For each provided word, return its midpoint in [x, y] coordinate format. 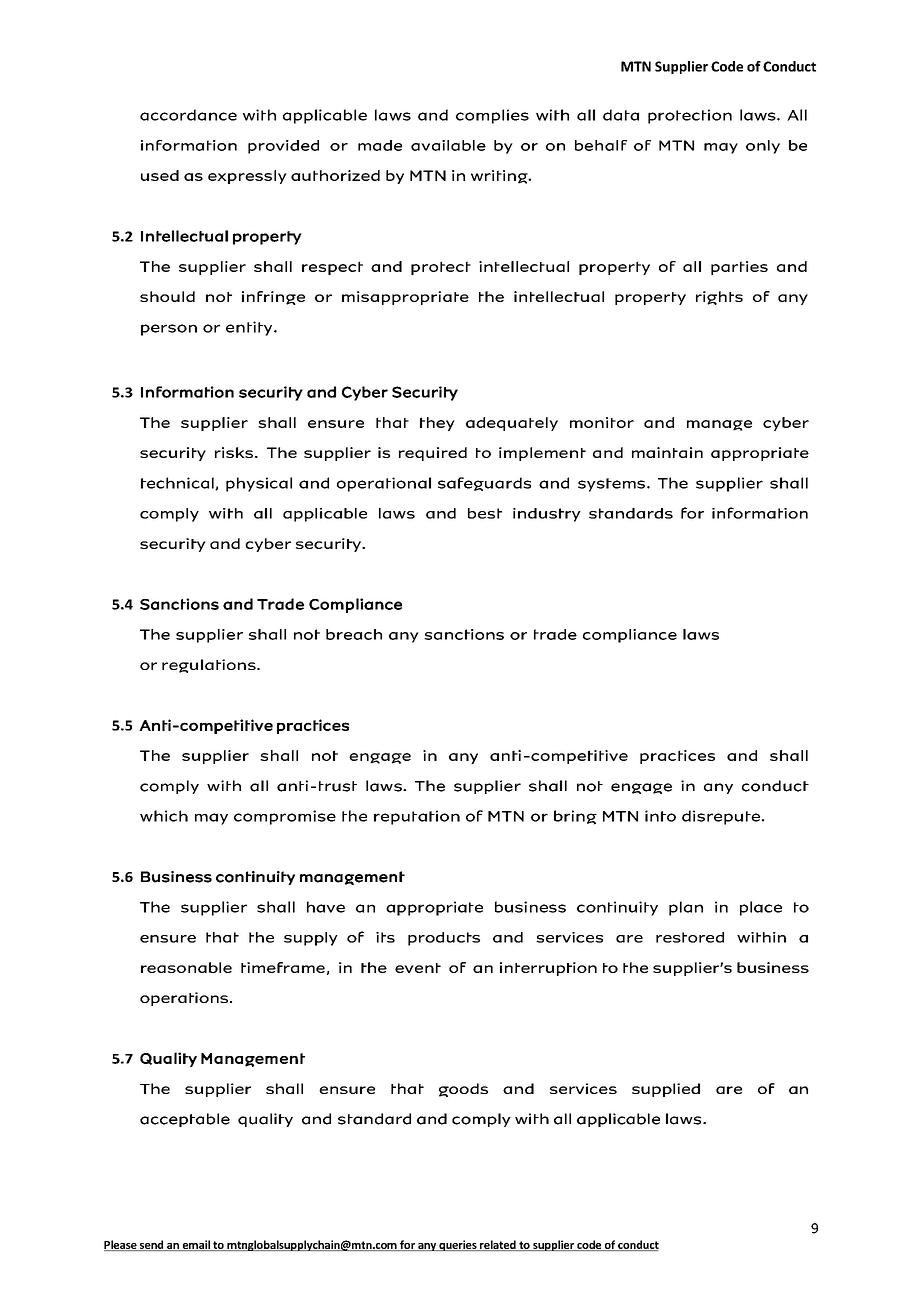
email [196, 1245]
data [621, 115]
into [660, 816]
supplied [666, 1090]
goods [463, 1090]
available [448, 145]
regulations [210, 666]
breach [354, 634]
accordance [188, 115]
